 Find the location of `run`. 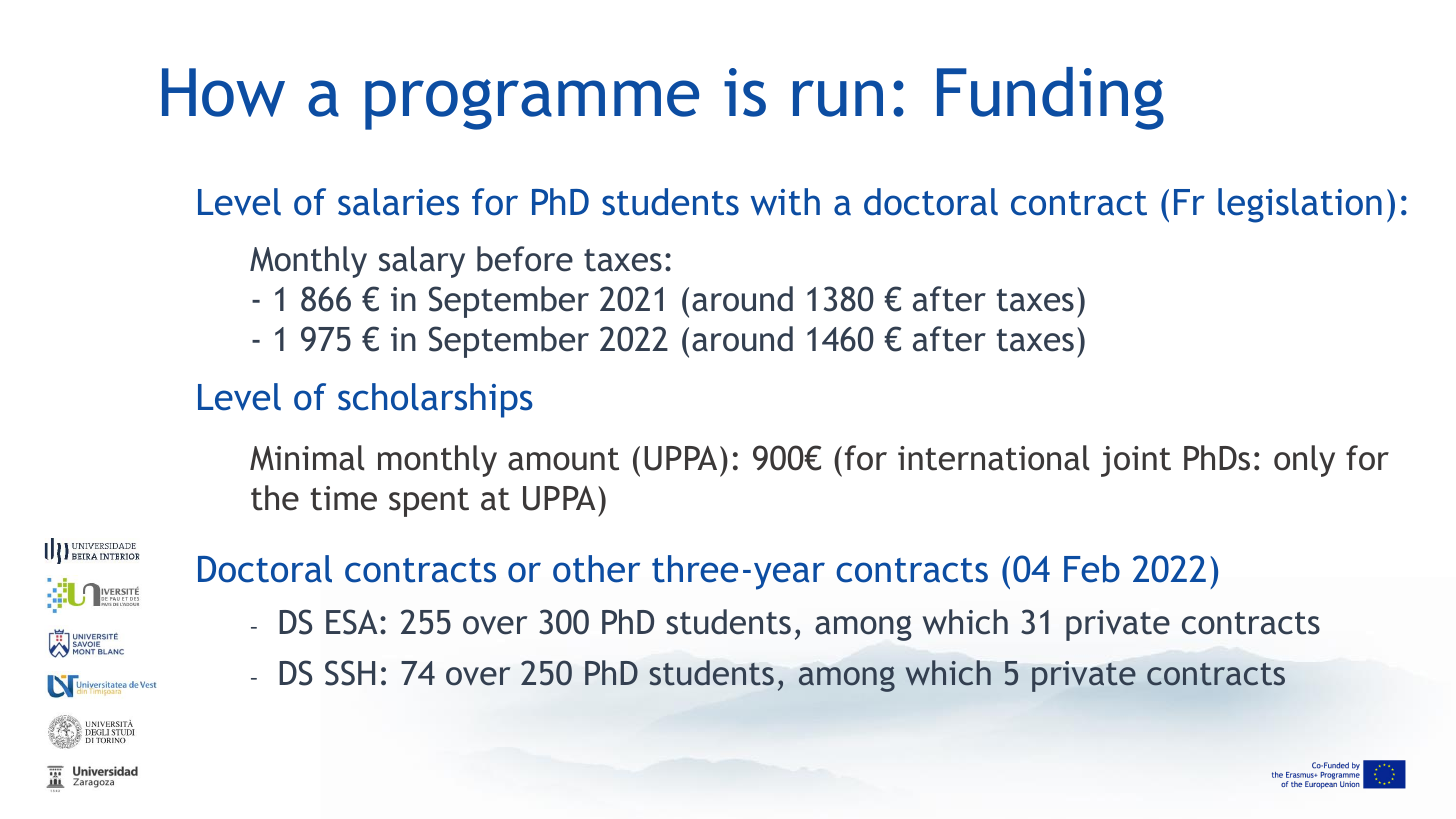

run is located at coordinates (838, 98).
